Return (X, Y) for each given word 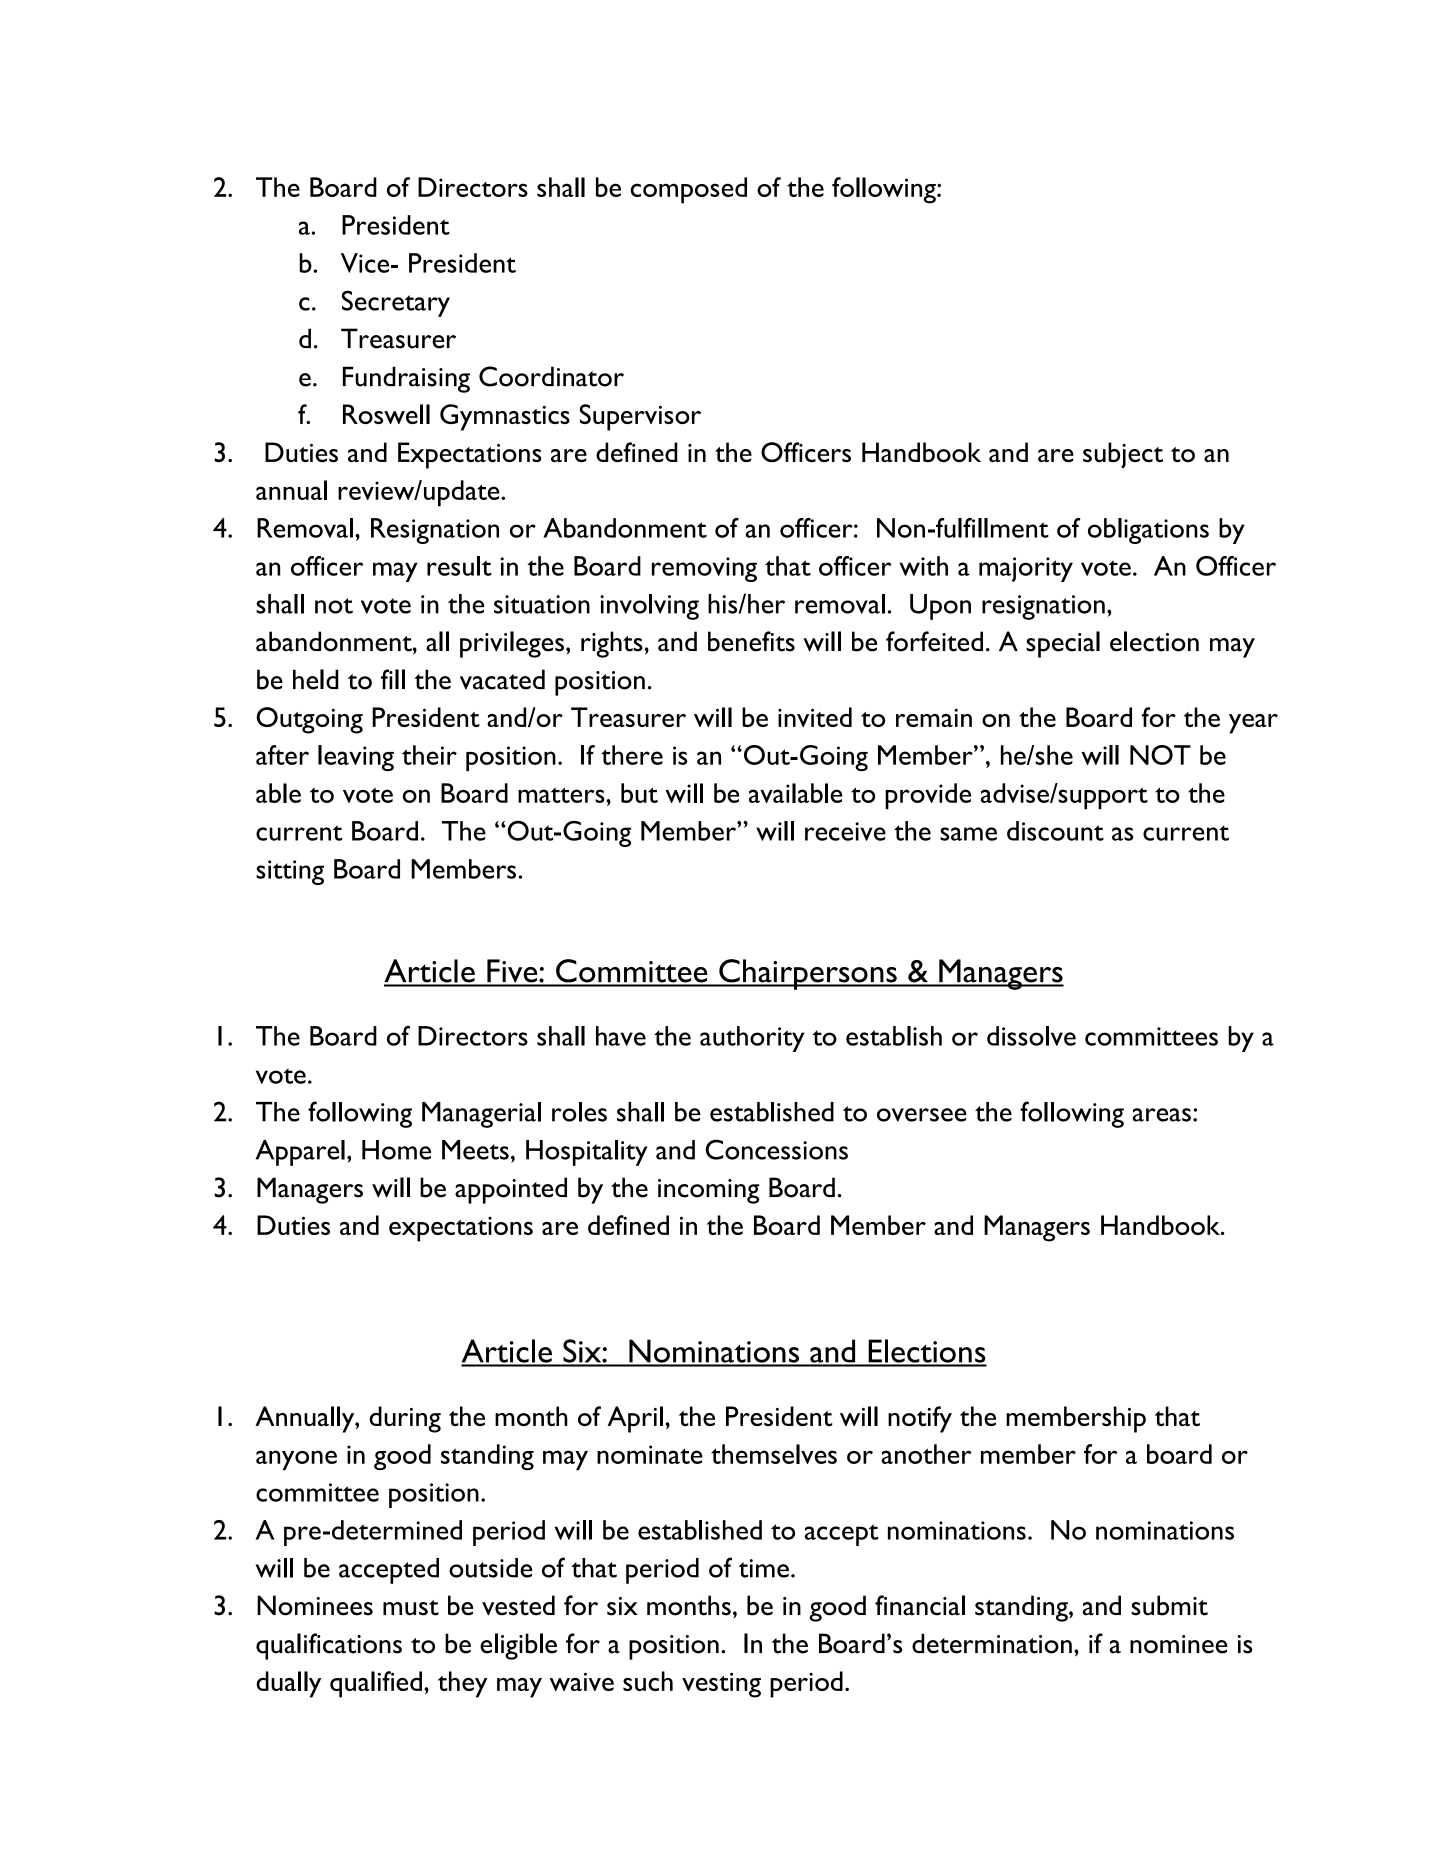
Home (396, 1150)
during (405, 1419)
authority (752, 1039)
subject (1123, 455)
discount (1055, 831)
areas (1161, 1115)
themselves (774, 1454)
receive (845, 831)
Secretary (396, 303)
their (429, 755)
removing (704, 569)
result (459, 566)
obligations (1148, 531)
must (411, 1608)
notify (920, 1419)
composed (689, 190)
